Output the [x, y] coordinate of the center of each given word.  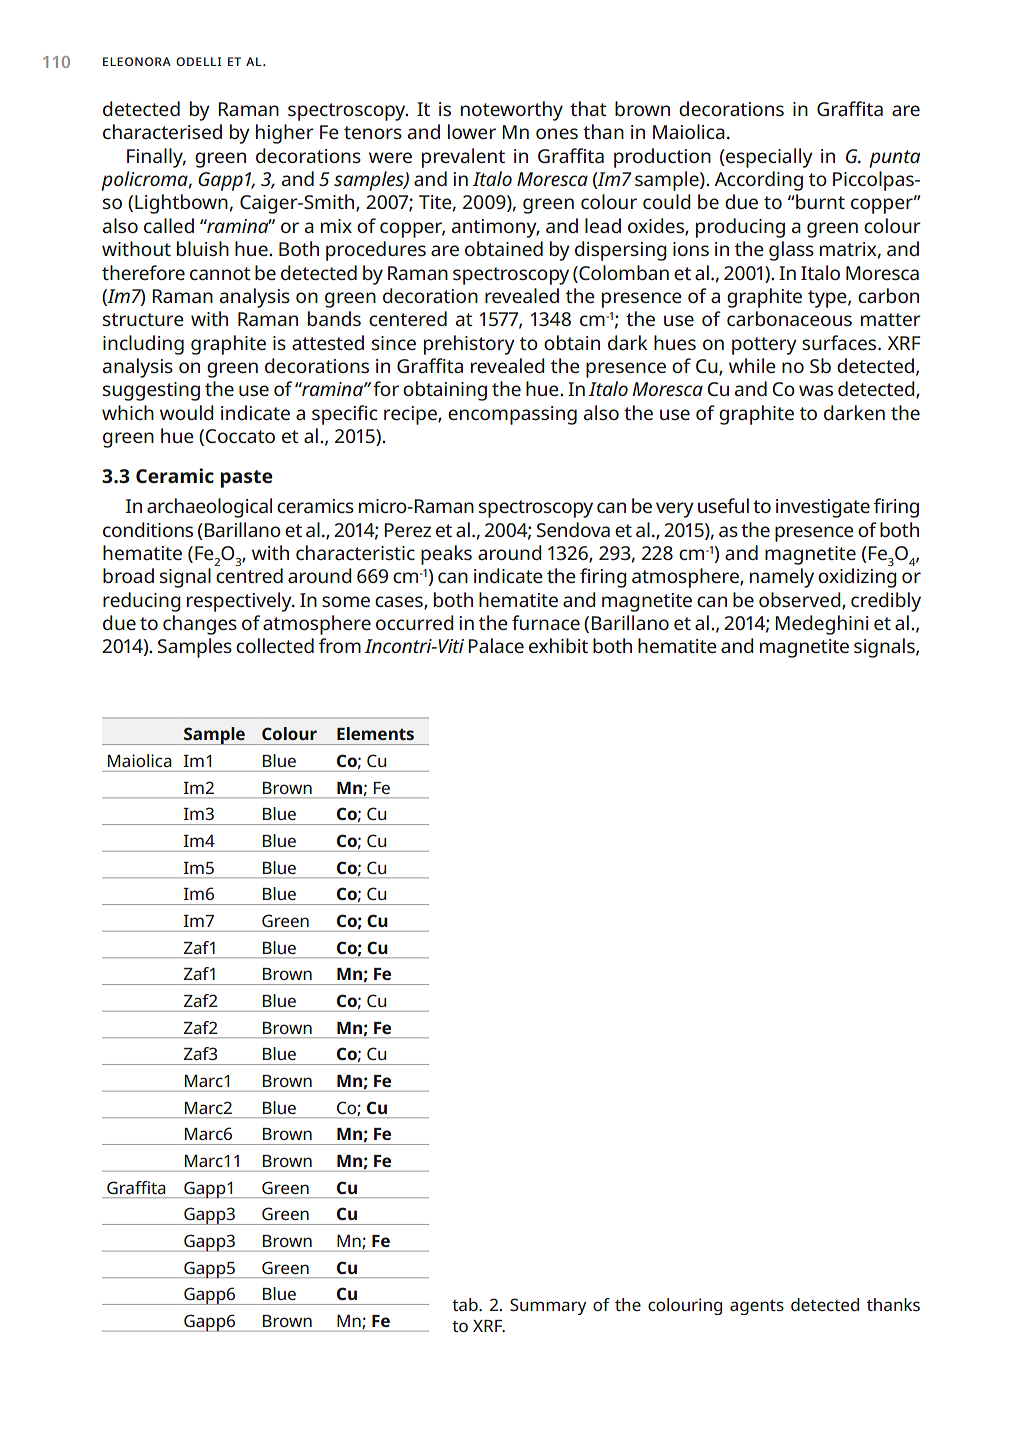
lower [472, 131]
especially [768, 158]
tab [466, 1304]
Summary [548, 1306]
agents [757, 1307]
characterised [162, 131]
